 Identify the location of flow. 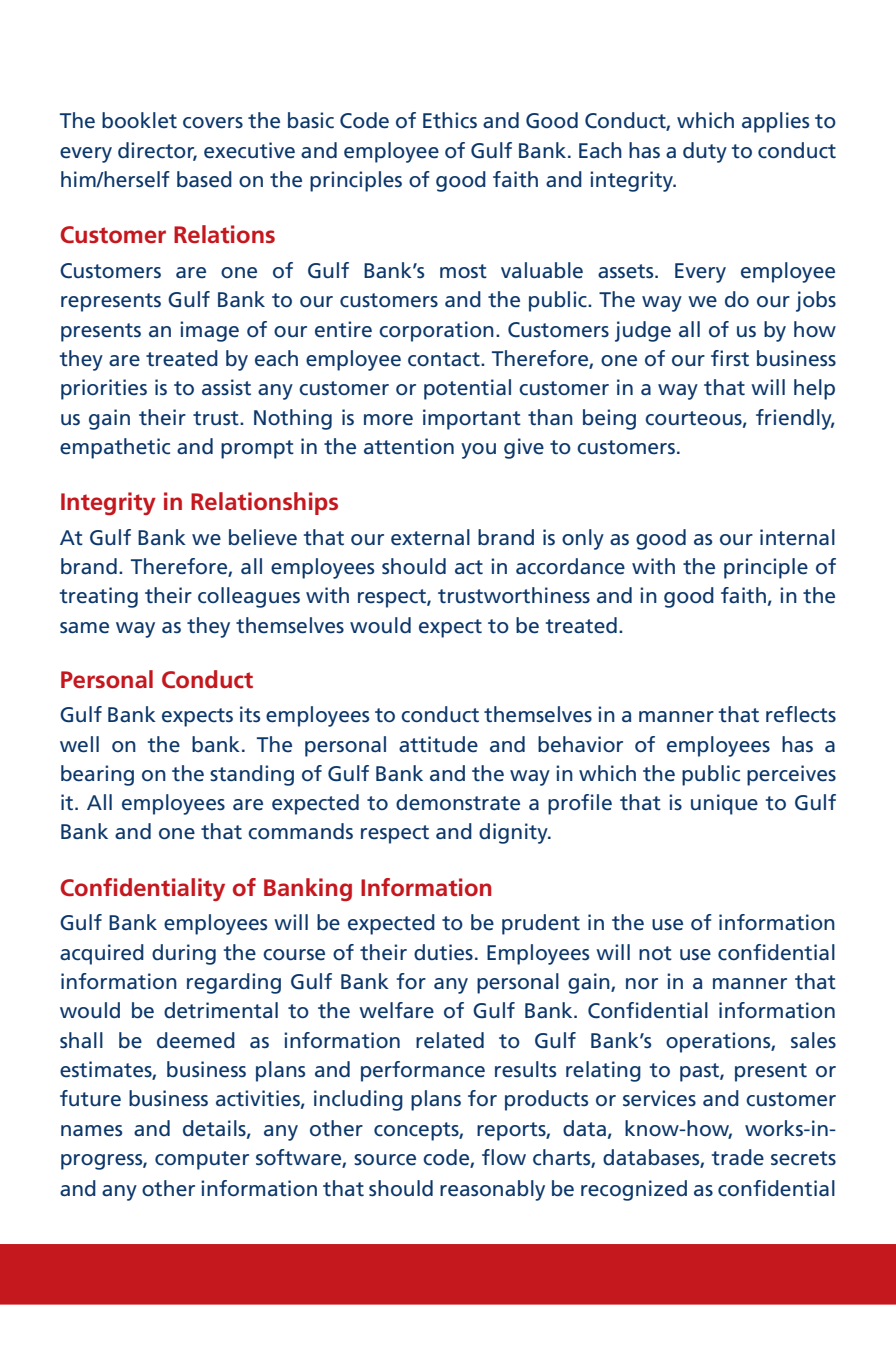
(504, 1157).
